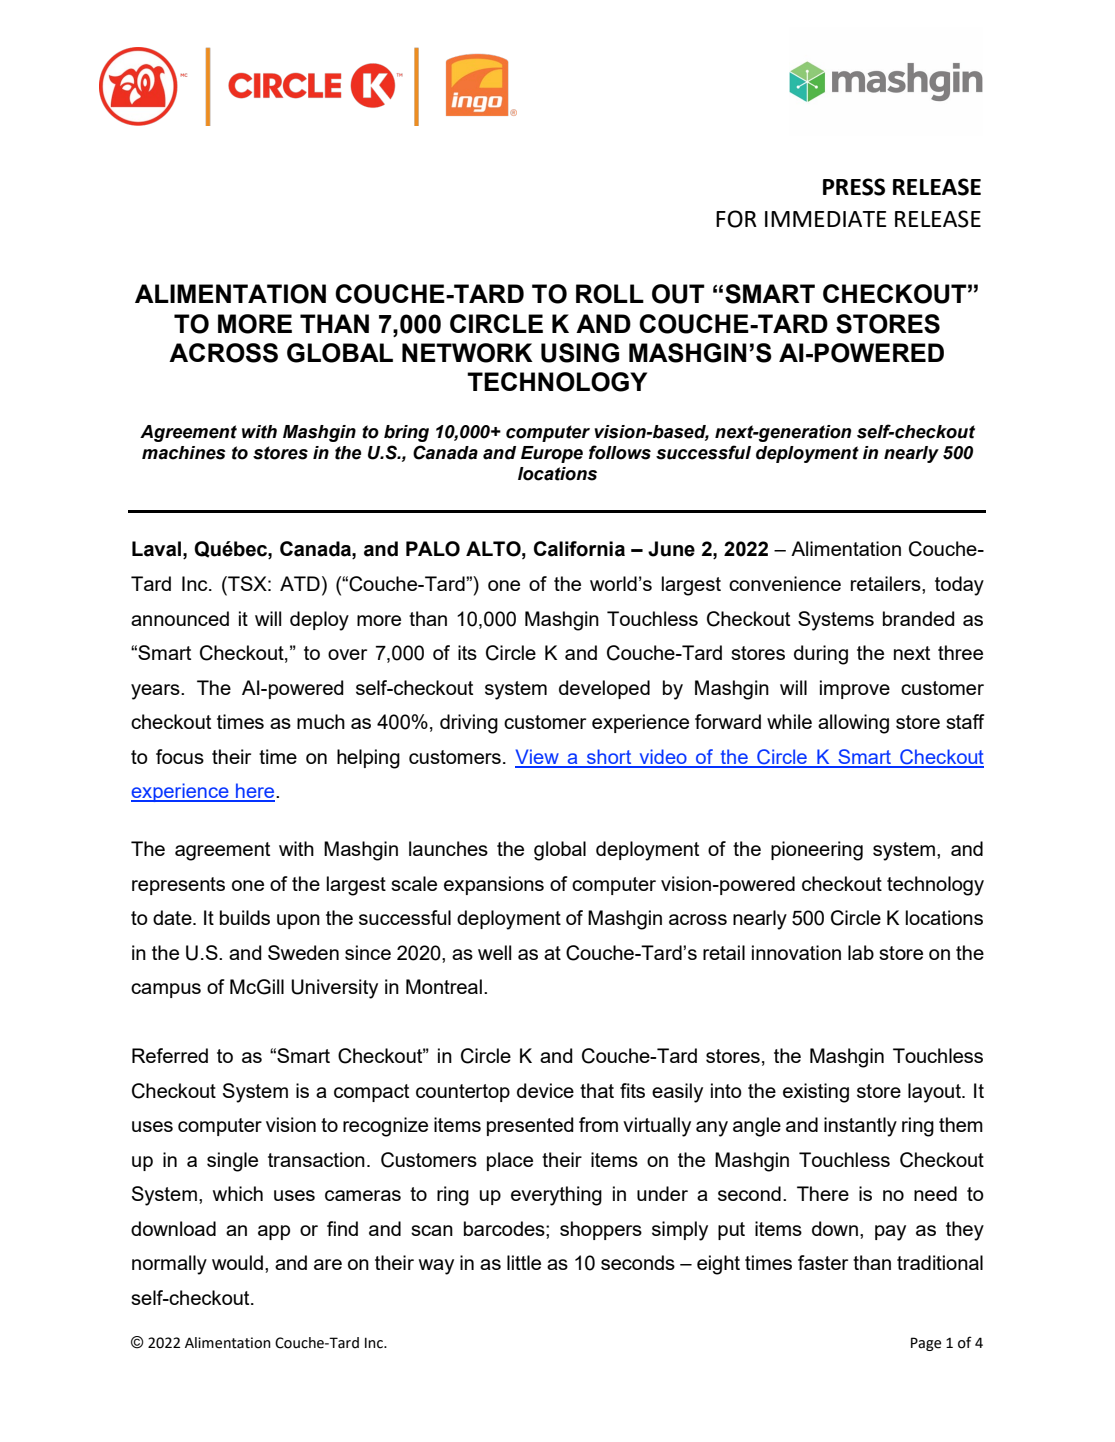 Image resolution: width=1115 pixels, height=1442 pixels. I want to click on lab, so click(861, 952).
